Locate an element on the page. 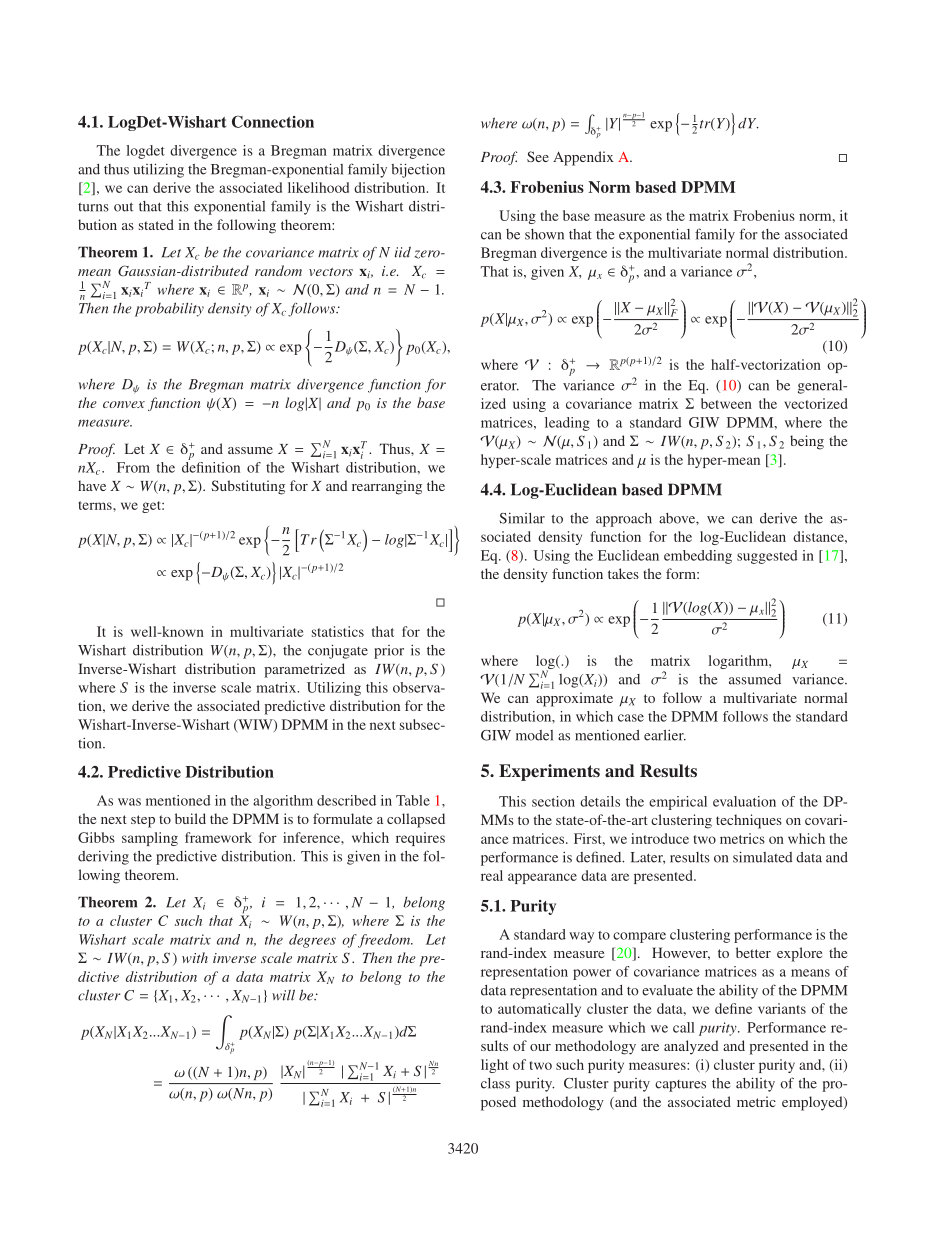 The height and width of the page is (1233, 952). Appendix is located at coordinates (583, 158).
